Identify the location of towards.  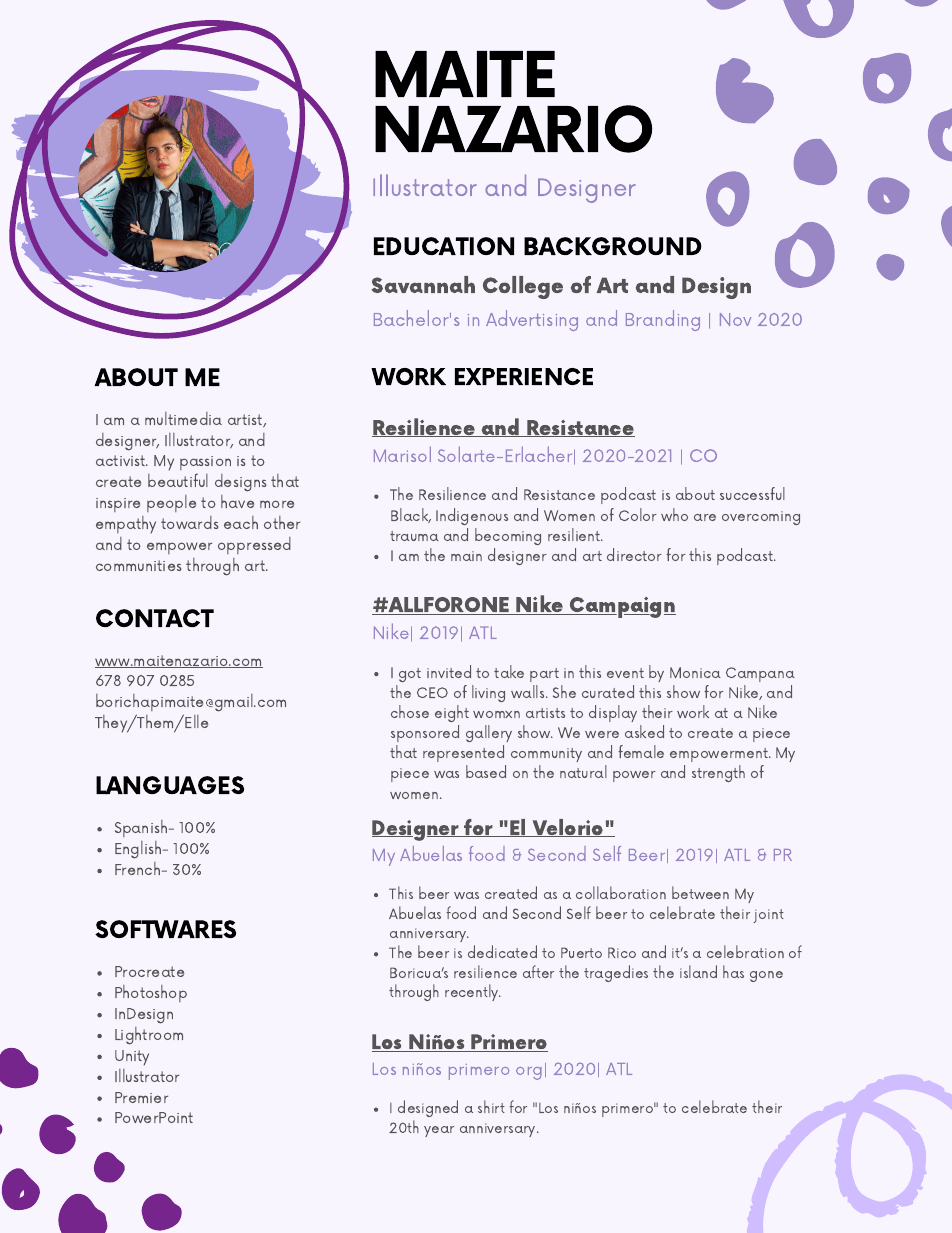
(189, 522).
